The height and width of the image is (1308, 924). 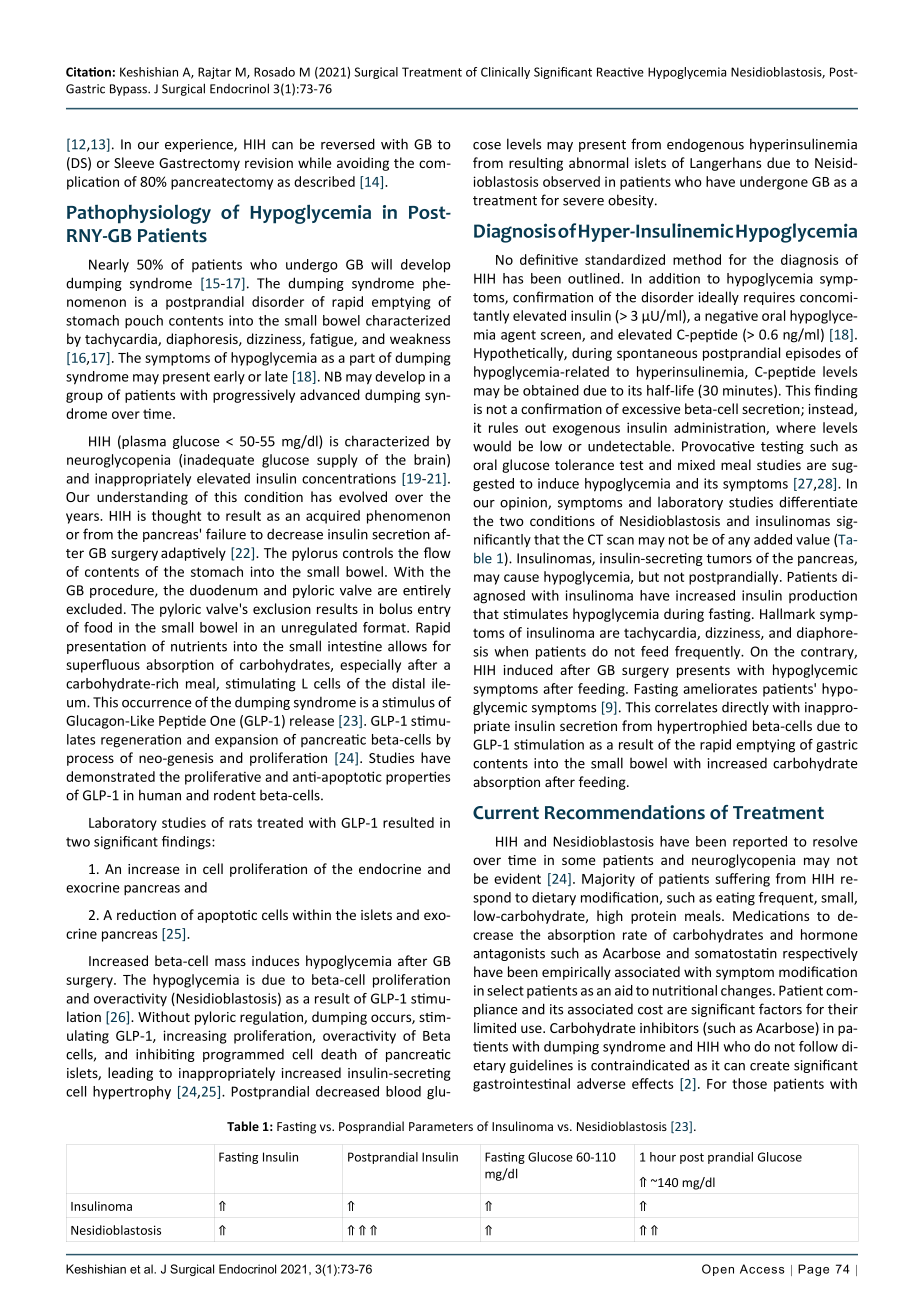 I want to click on Access, so click(x=762, y=1269).
